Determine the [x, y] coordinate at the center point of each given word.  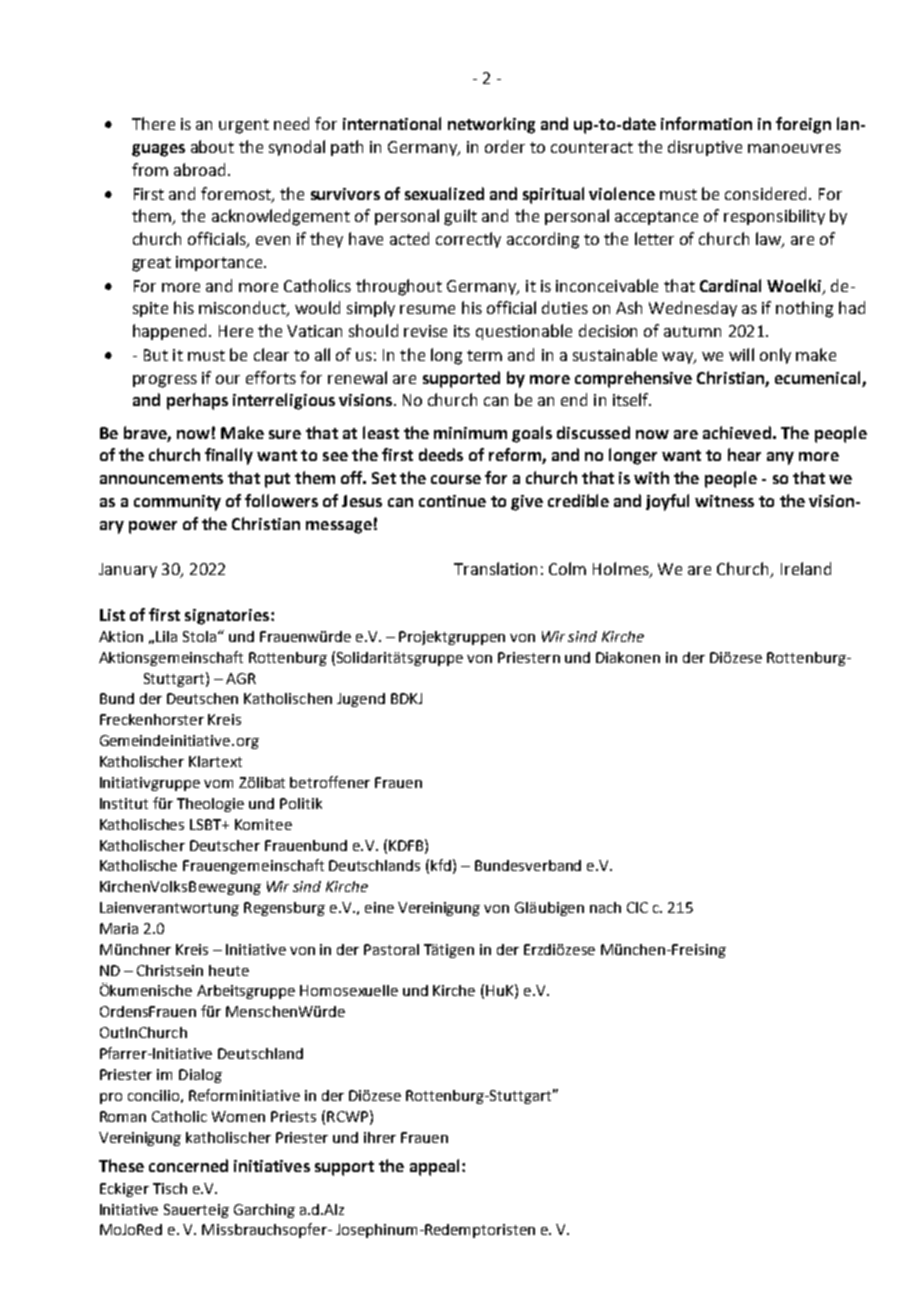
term [484, 355]
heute [229, 970]
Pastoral [391, 949]
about [212, 146]
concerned [188, 1165]
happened [171, 332]
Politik [301, 803]
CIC [637, 907]
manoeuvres [794, 148]
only [775, 356]
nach [605, 907]
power [153, 527]
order [505, 146]
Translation [495, 568]
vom [218, 784]
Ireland [806, 568]
